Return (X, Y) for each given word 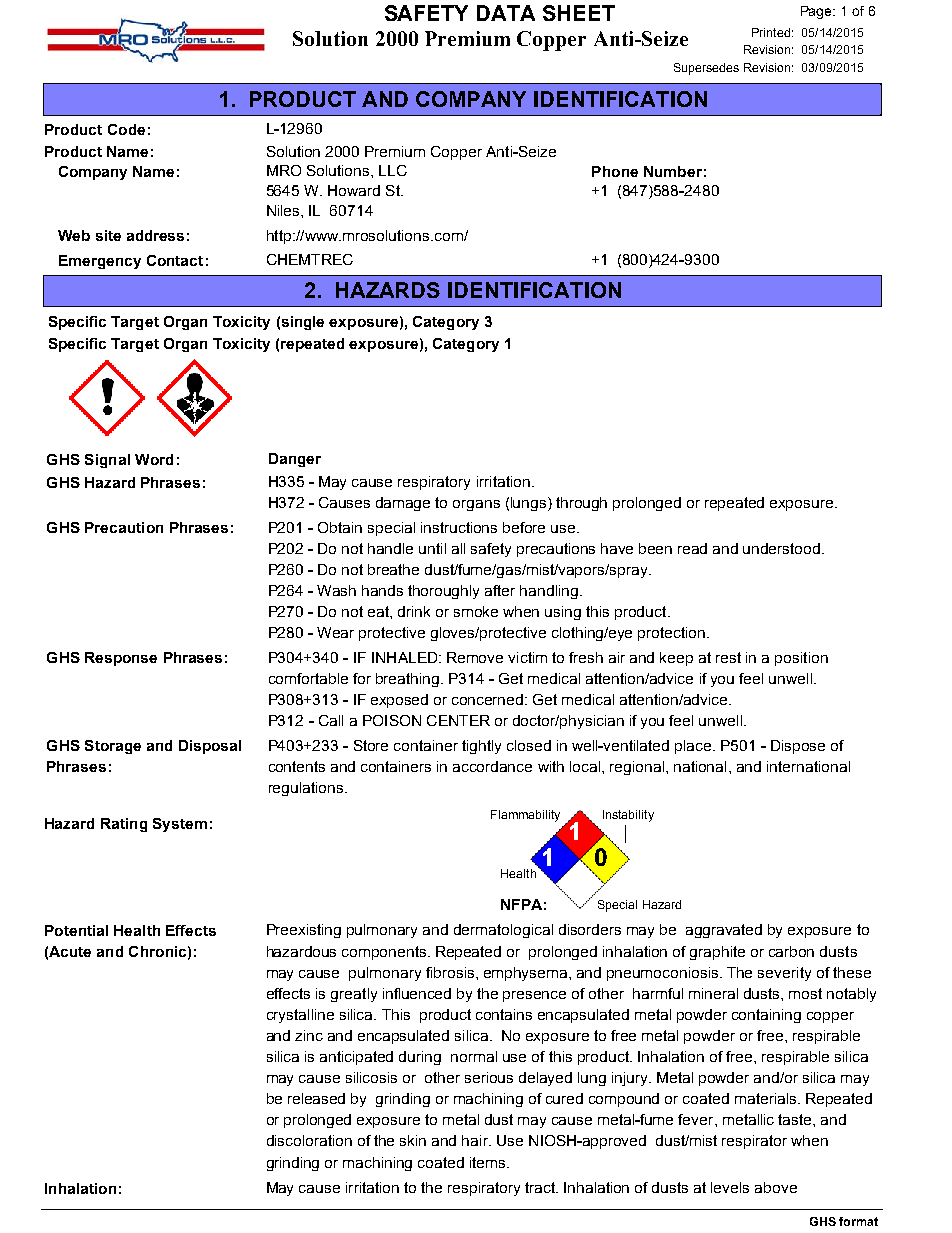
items (489, 1162)
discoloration (309, 1140)
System (180, 825)
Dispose (798, 747)
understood (781, 548)
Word (154, 459)
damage (403, 504)
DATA (506, 13)
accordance (492, 766)
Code (126, 129)
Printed (771, 32)
